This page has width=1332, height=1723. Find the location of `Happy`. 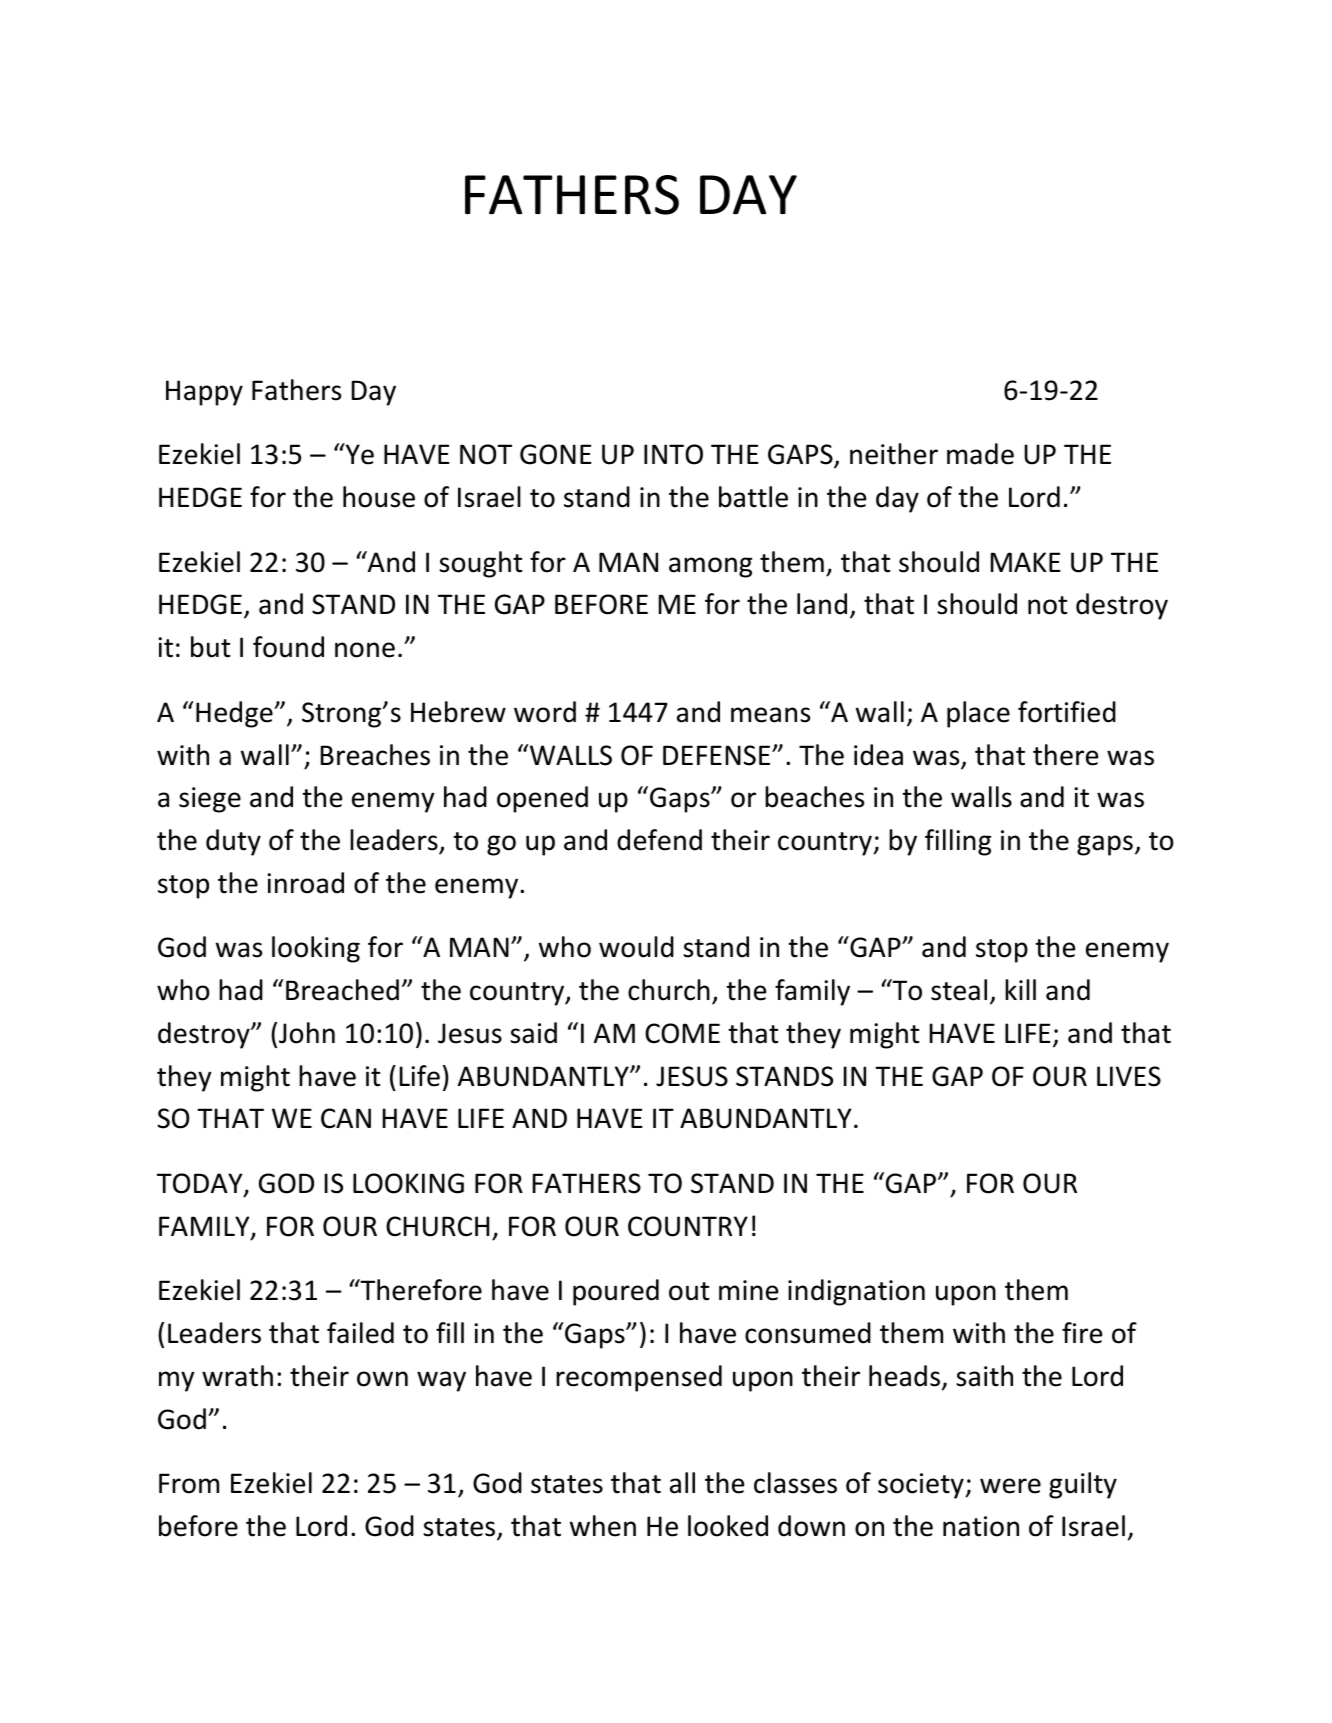

Happy is located at coordinates (204, 393).
